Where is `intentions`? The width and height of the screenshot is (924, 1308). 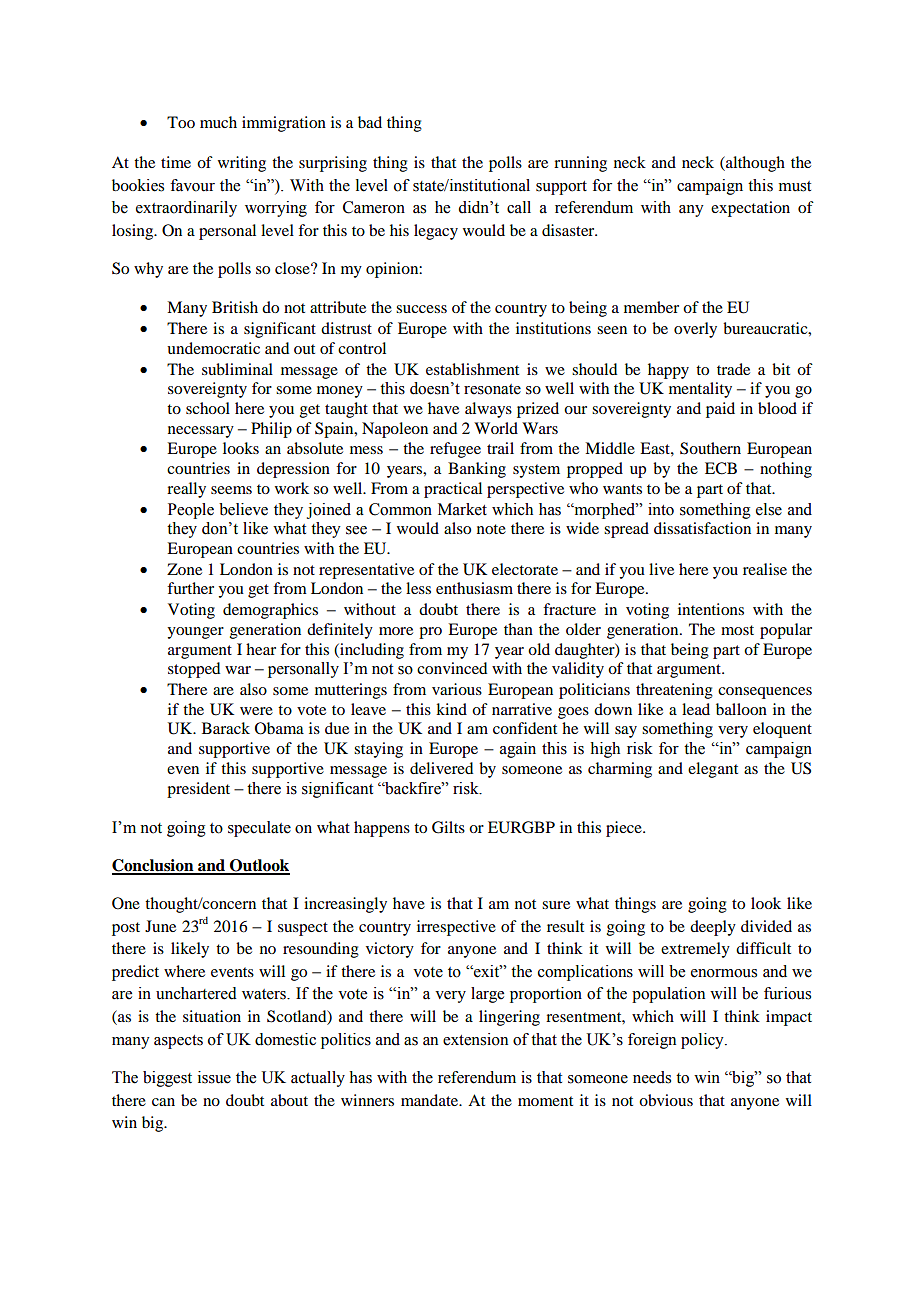 intentions is located at coordinates (711, 609).
